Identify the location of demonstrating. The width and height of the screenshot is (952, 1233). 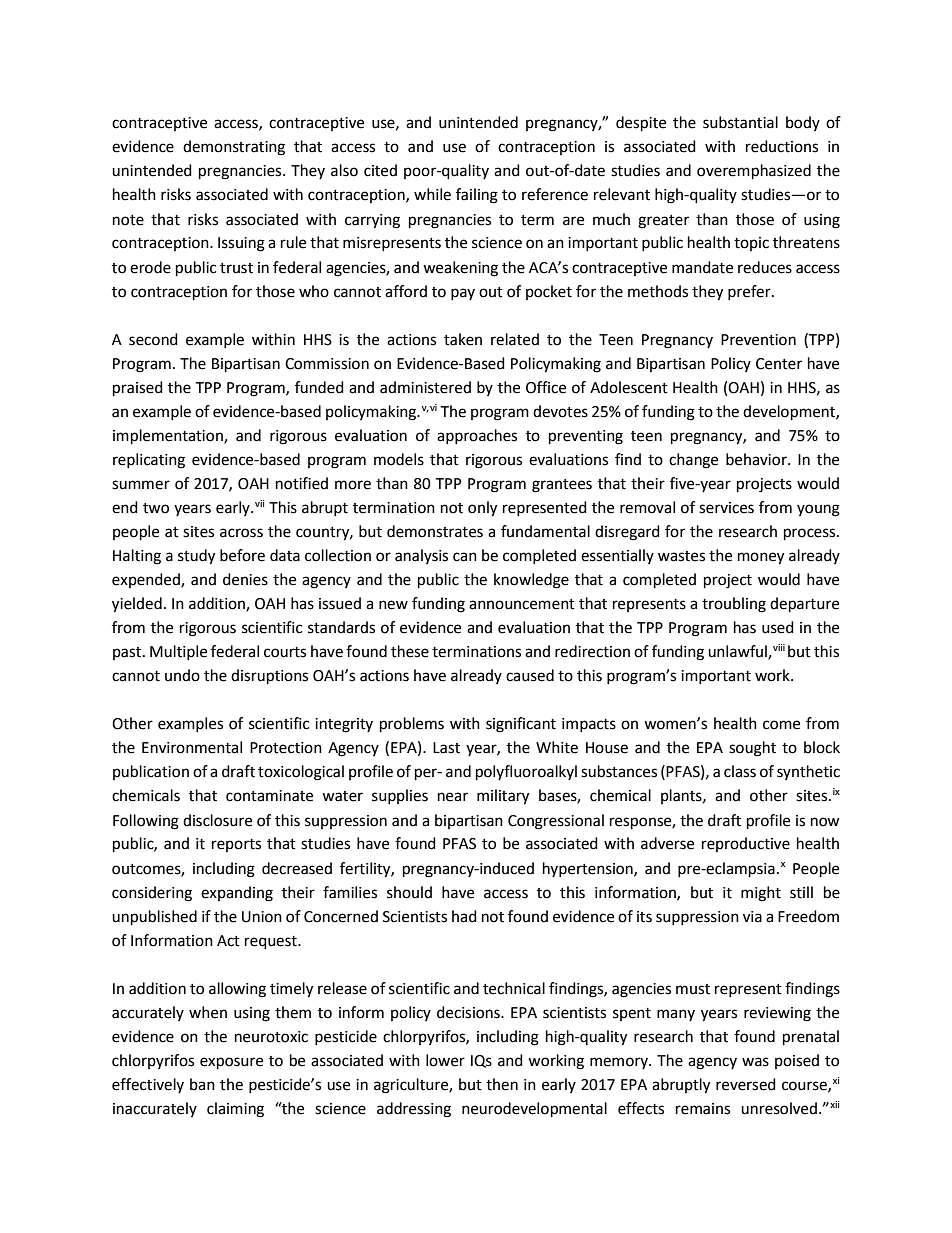
(234, 148).
